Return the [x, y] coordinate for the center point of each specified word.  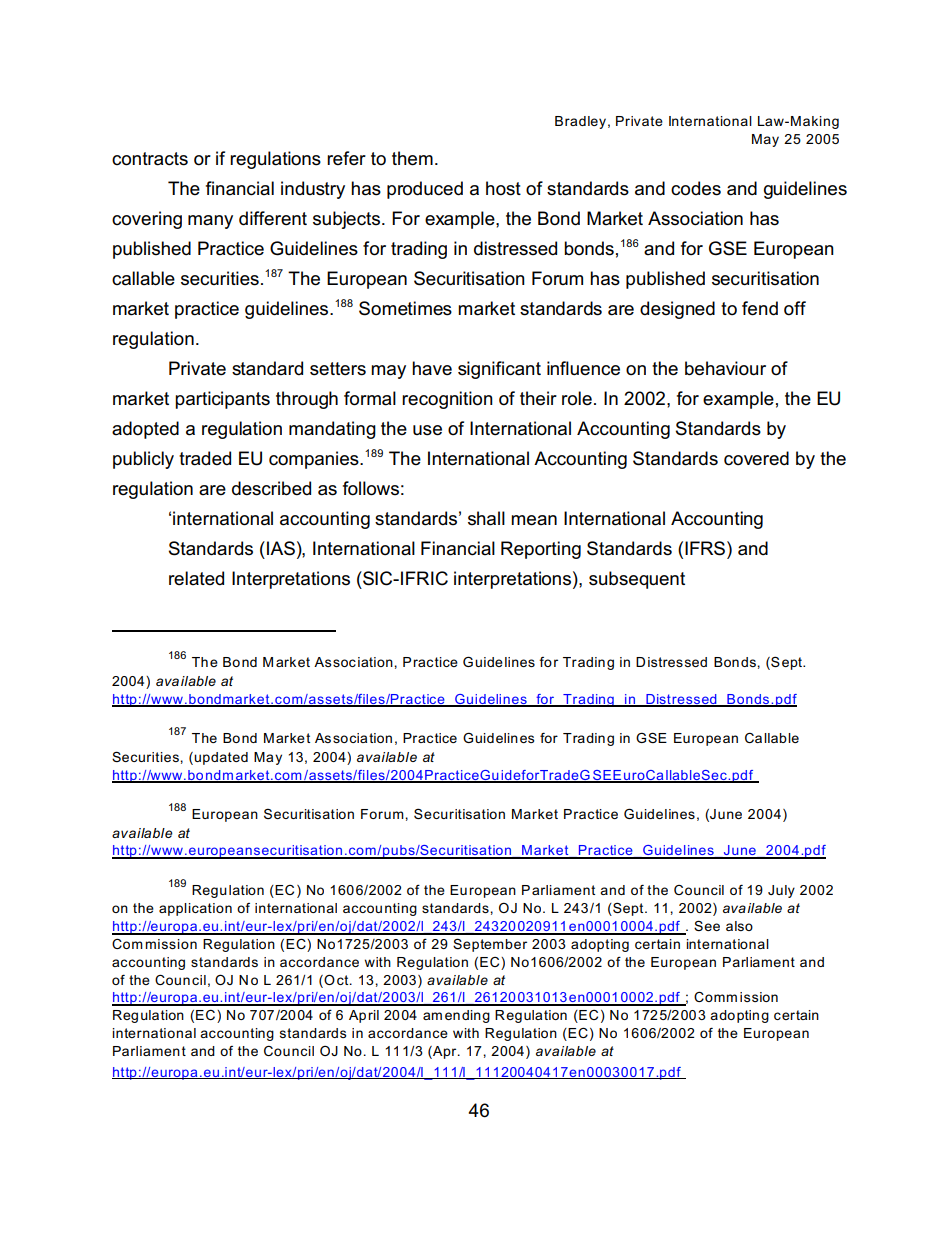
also [739, 926]
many [210, 222]
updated [221, 758]
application [195, 909]
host [503, 188]
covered [756, 458]
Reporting [541, 550]
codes [696, 188]
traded [205, 458]
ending [467, 1016]
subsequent [637, 580]
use [427, 430]
